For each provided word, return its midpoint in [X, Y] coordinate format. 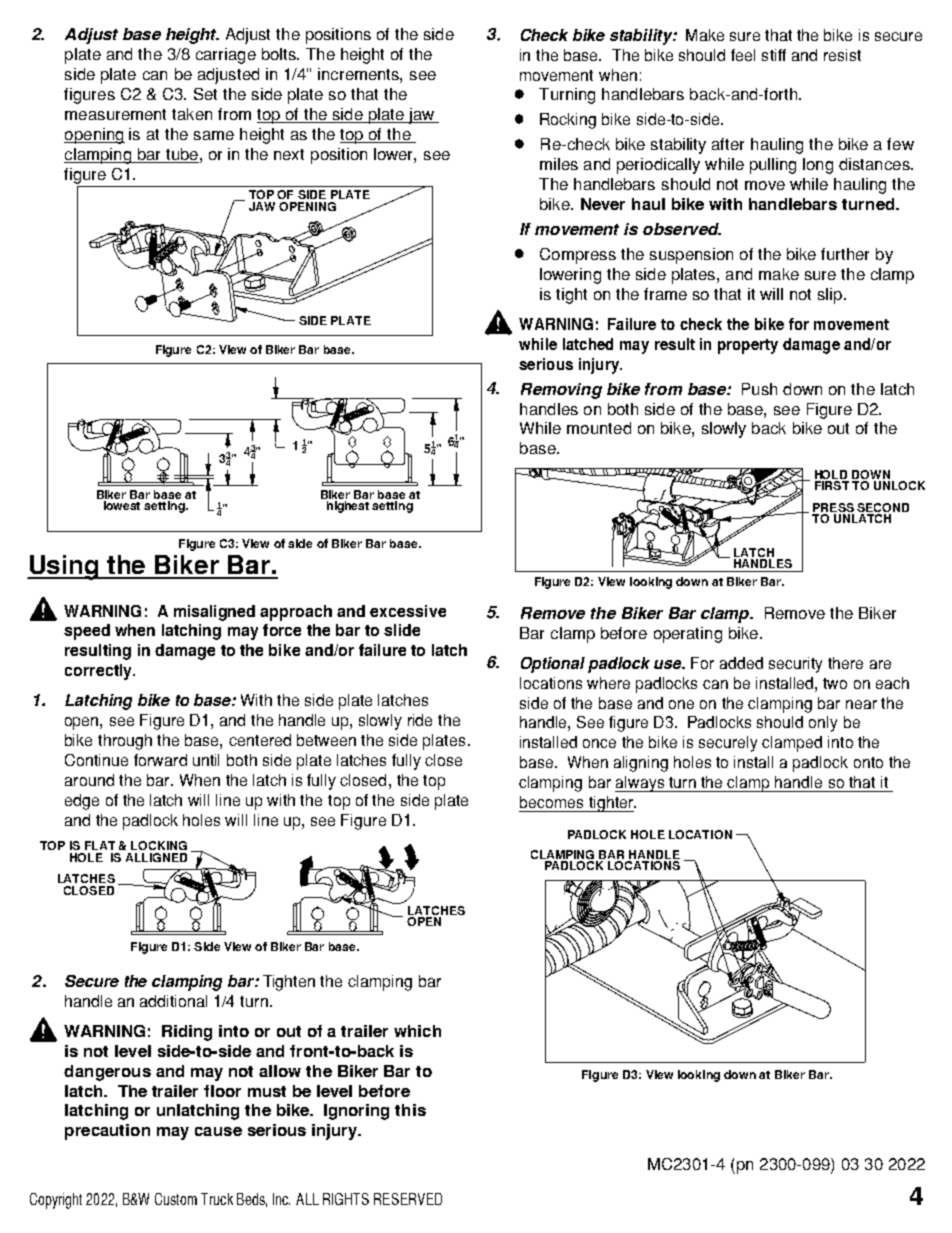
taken [192, 114]
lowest [122, 505]
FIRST [832, 485]
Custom [176, 1199]
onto [868, 762]
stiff [774, 55]
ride [420, 720]
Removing [561, 391]
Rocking [568, 121]
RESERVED [408, 1199]
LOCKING [159, 845]
